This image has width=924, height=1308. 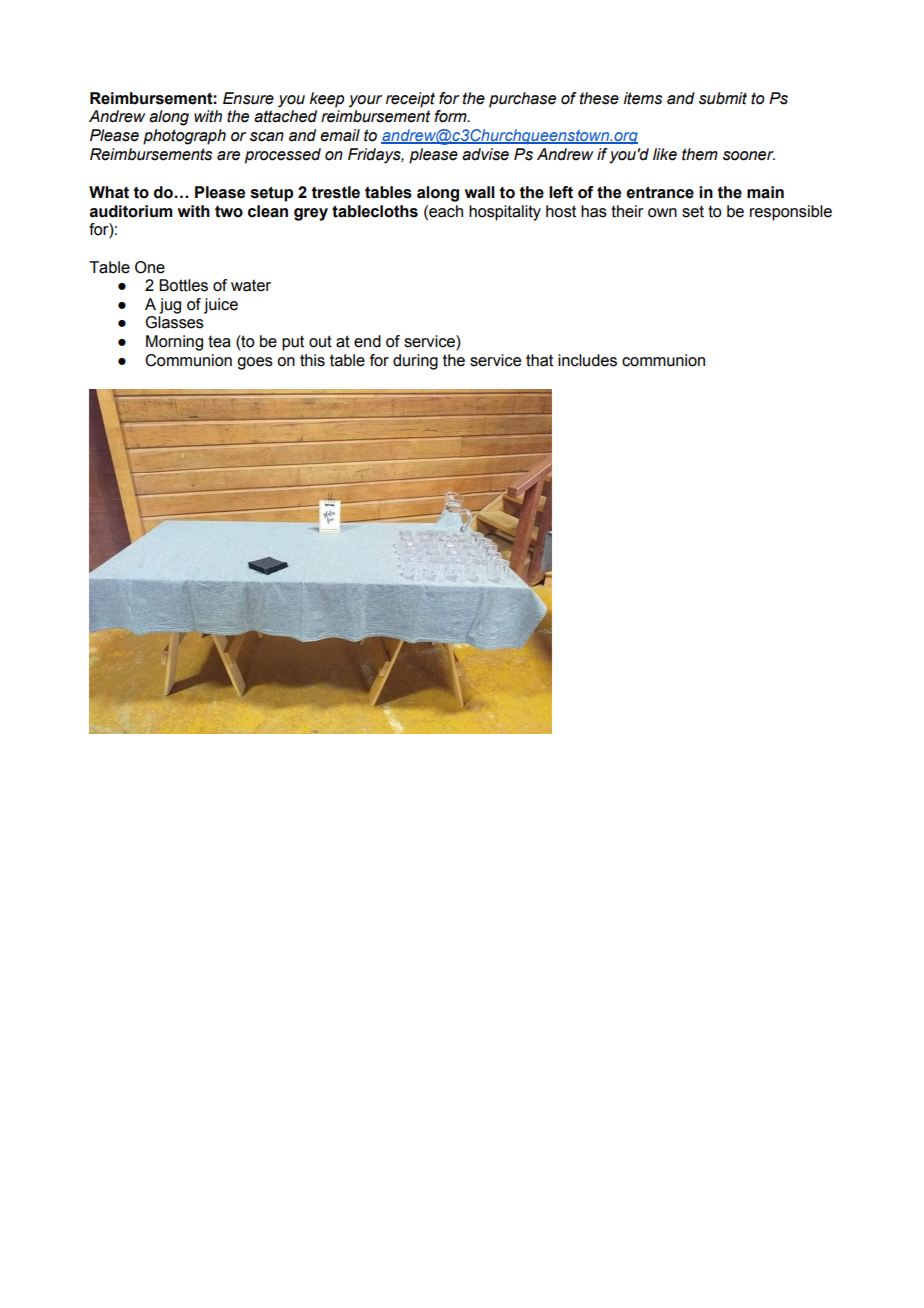 I want to click on water, so click(x=251, y=285).
